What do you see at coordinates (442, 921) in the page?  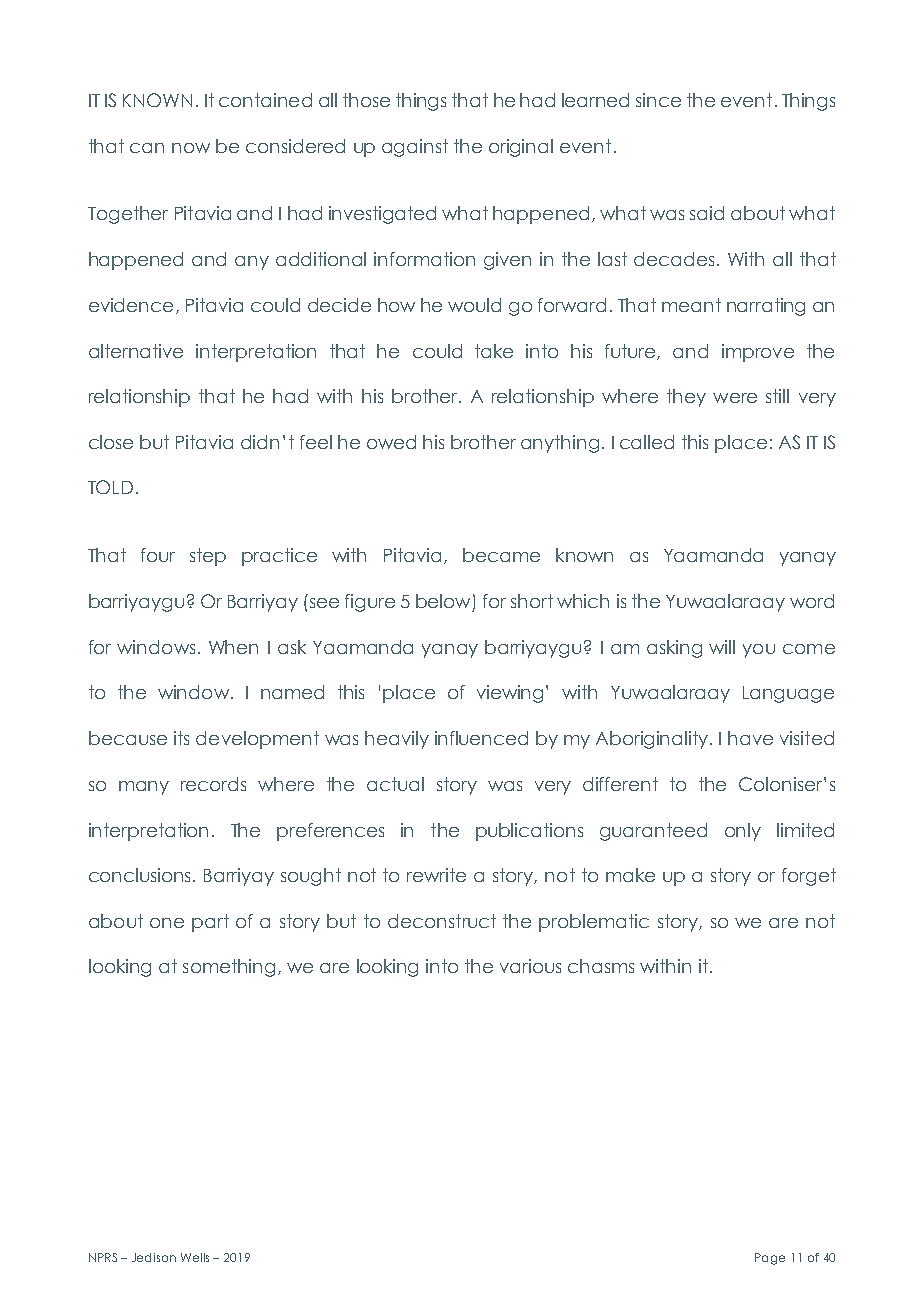 I see `deconstruct` at bounding box center [442, 921].
